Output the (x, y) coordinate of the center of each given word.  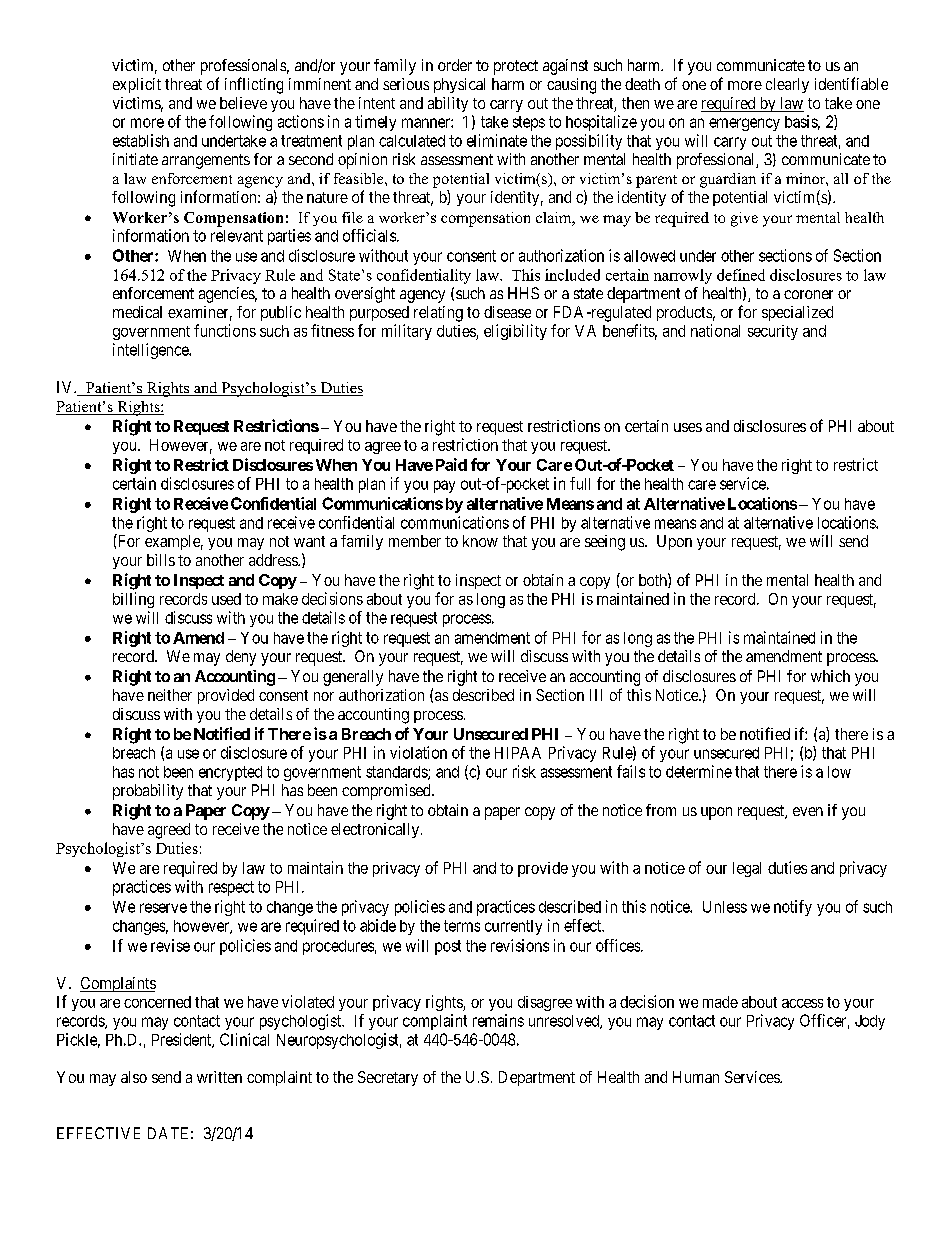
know (480, 541)
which (830, 676)
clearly (787, 85)
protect (516, 67)
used (226, 599)
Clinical (244, 1039)
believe (243, 103)
